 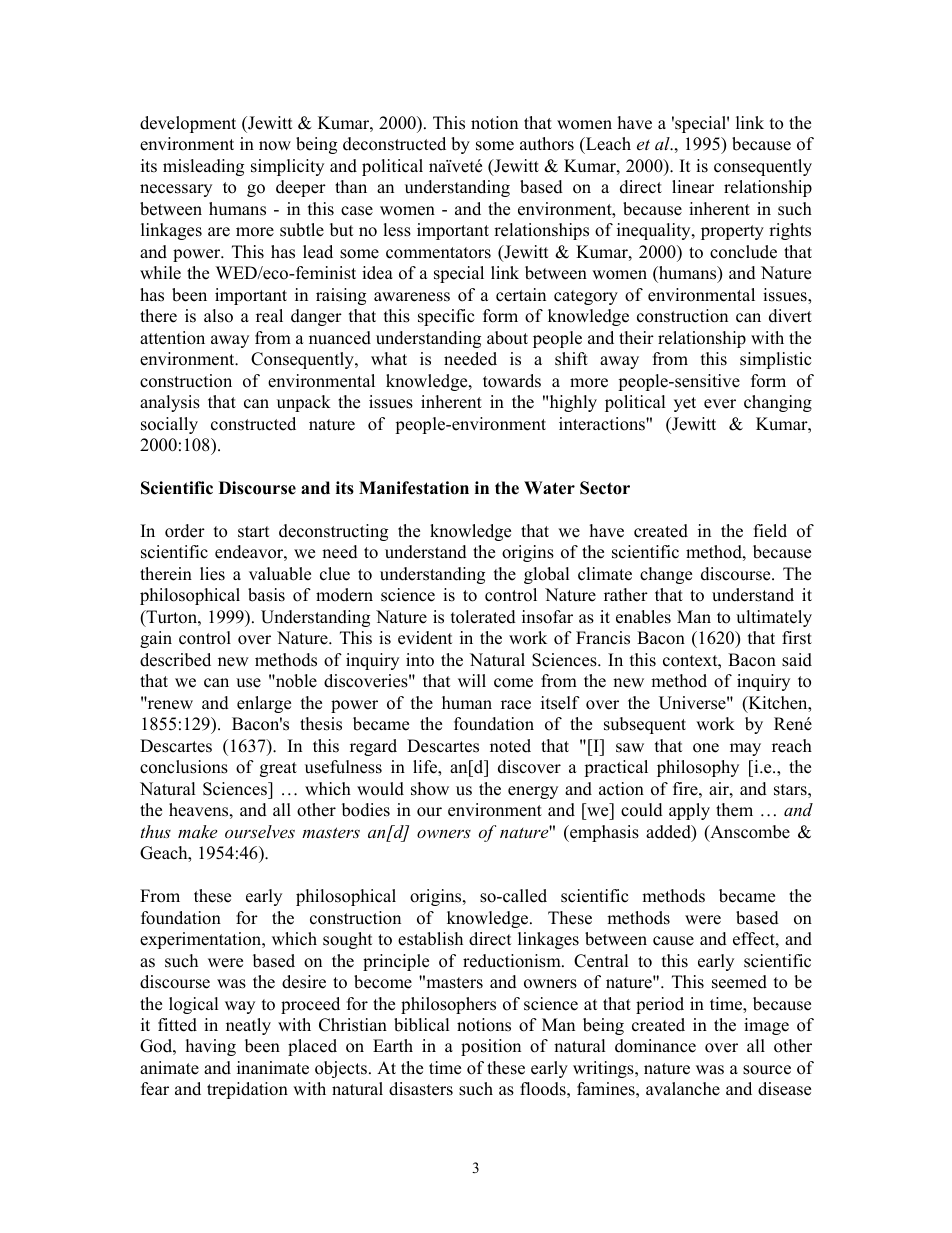 I want to click on ultimately, so click(x=774, y=618).
